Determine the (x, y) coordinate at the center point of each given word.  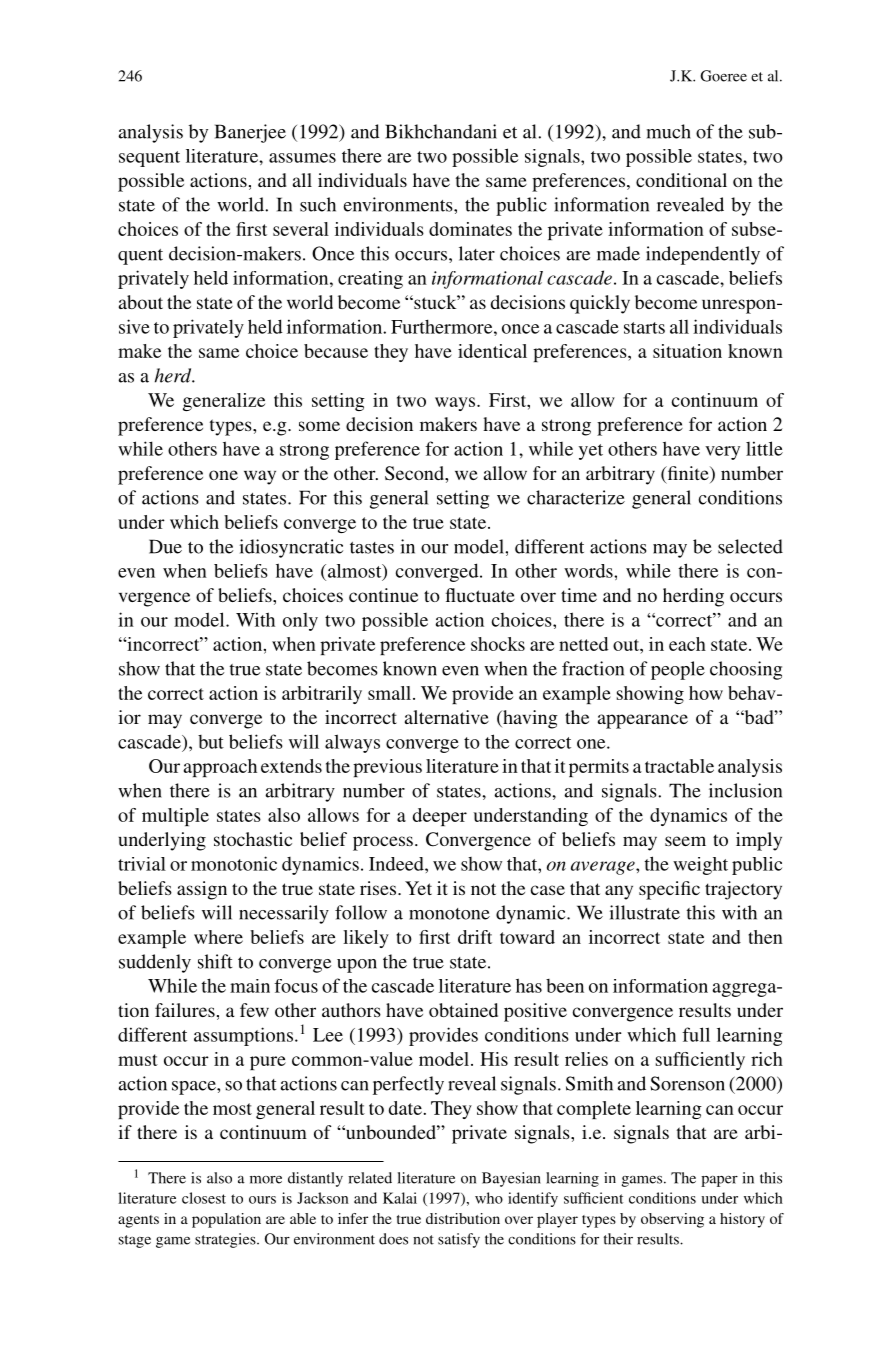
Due (165, 546)
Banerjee (250, 133)
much (669, 131)
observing (672, 1220)
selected (750, 546)
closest (204, 1198)
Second (415, 473)
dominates (470, 229)
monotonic (234, 863)
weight (700, 866)
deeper (440, 817)
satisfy (459, 1240)
